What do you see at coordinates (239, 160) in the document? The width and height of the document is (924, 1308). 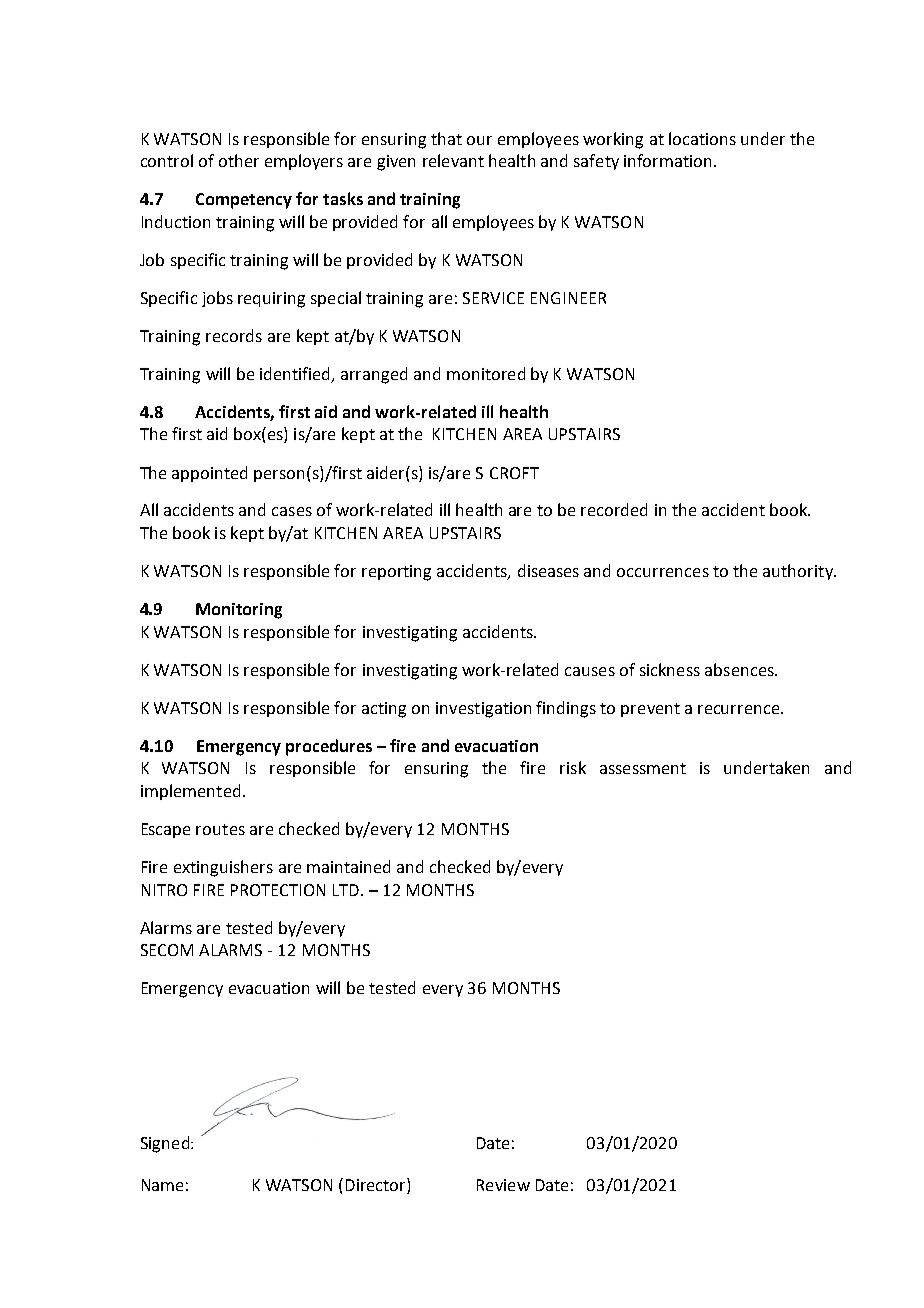 I see `other` at bounding box center [239, 160].
